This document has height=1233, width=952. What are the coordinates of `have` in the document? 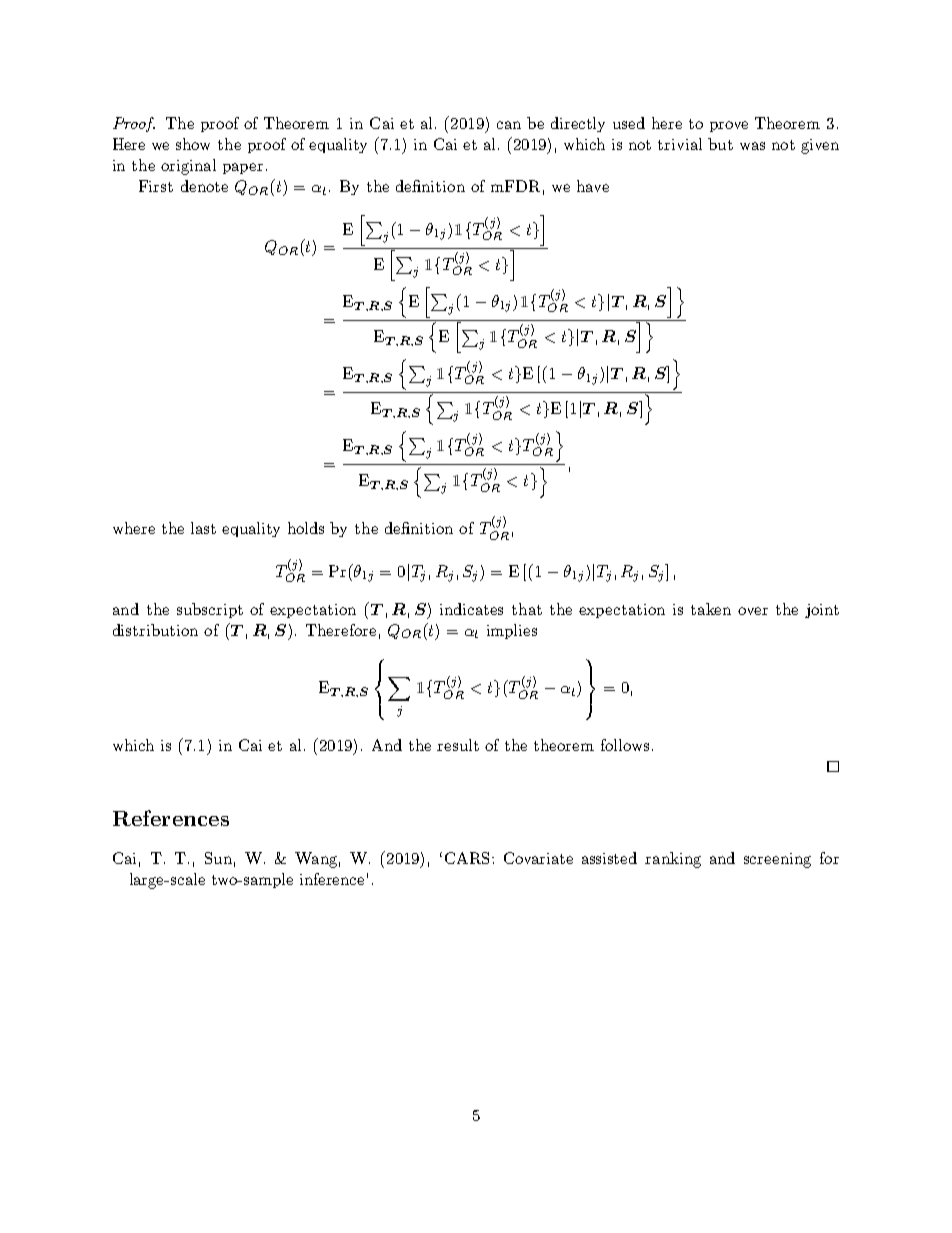 It's located at (593, 186).
